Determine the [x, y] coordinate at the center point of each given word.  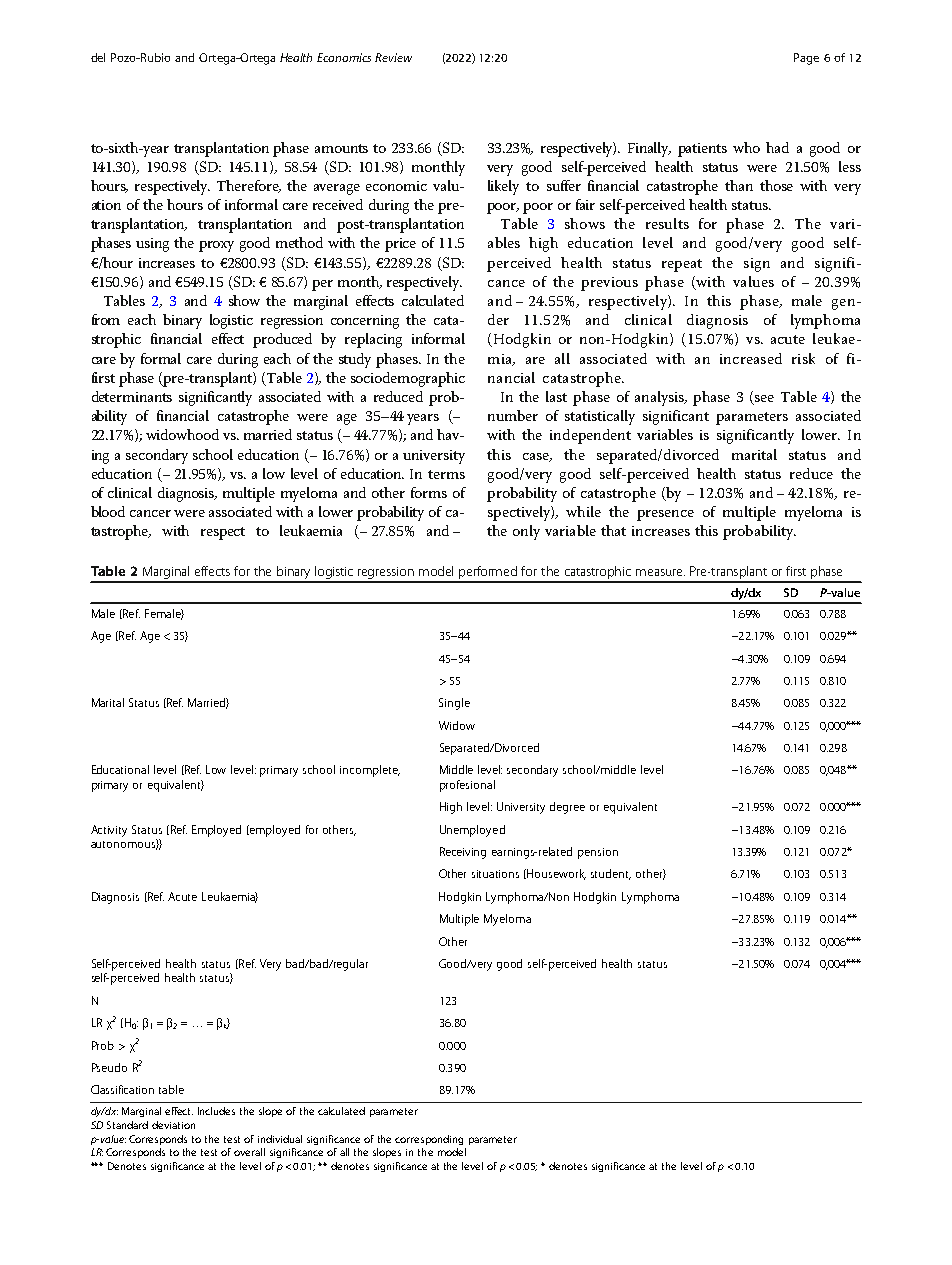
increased [751, 358]
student [611, 874]
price [400, 245]
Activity [109, 831]
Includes [216, 1111]
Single [454, 704]
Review [393, 57]
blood [108, 511]
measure [660, 572]
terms [446, 474]
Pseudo [109, 1067]
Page [806, 59]
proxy [216, 246]
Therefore [249, 186]
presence [665, 515]
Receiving [463, 853]
